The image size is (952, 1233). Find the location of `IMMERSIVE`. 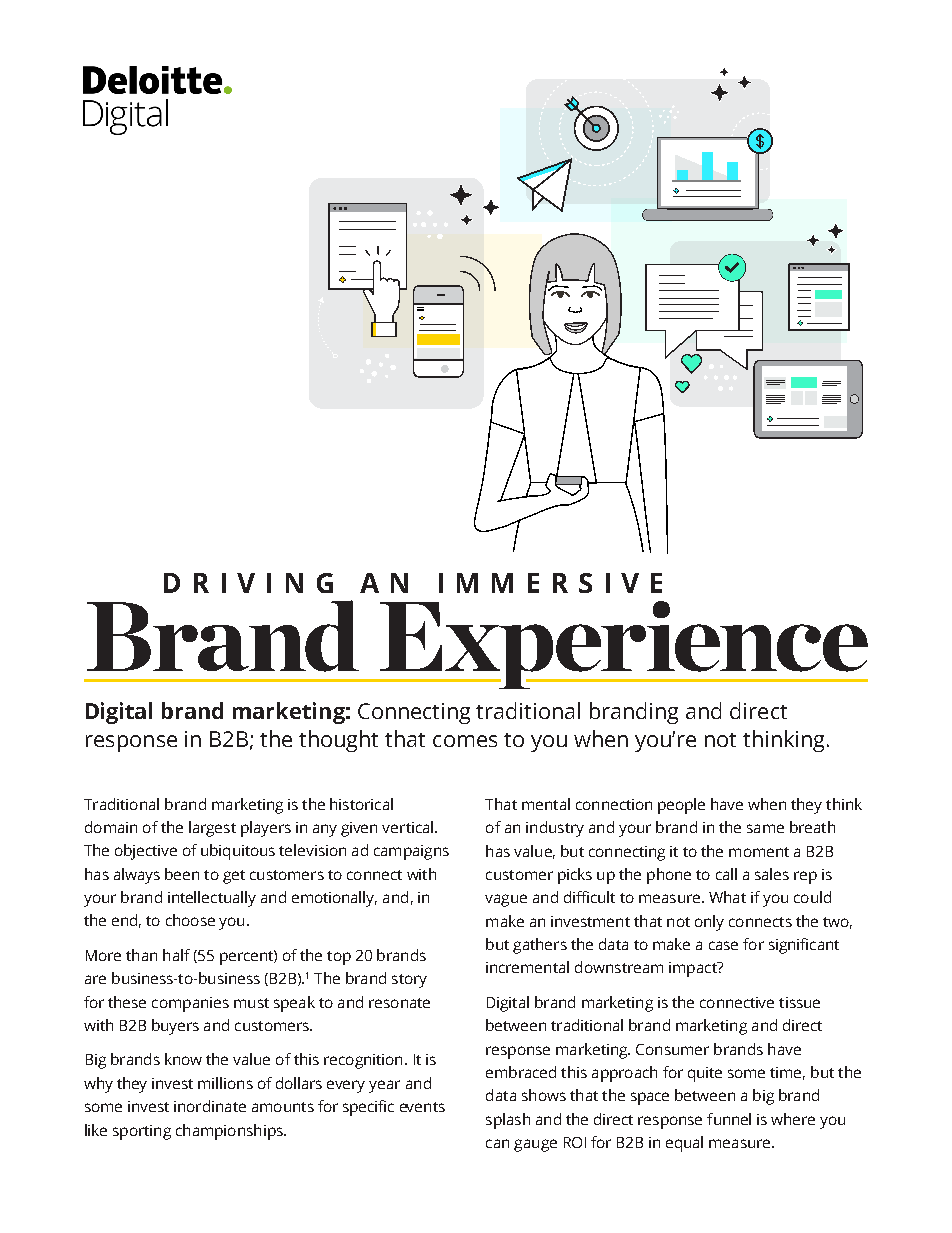

IMMERSIVE is located at coordinates (550, 583).
